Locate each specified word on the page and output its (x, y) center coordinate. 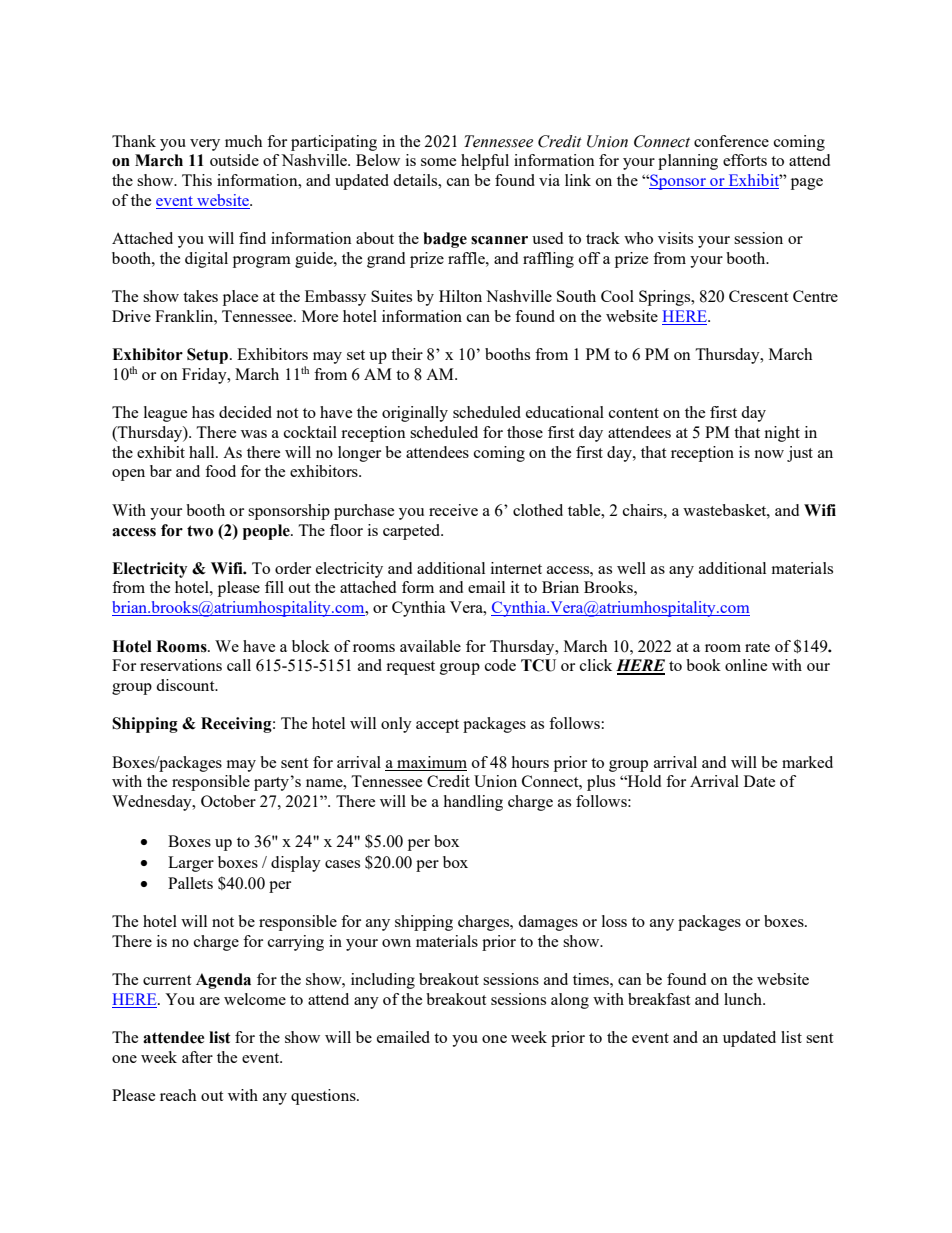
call (239, 665)
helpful (485, 162)
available (430, 646)
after (197, 1057)
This (197, 180)
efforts (745, 160)
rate (757, 647)
